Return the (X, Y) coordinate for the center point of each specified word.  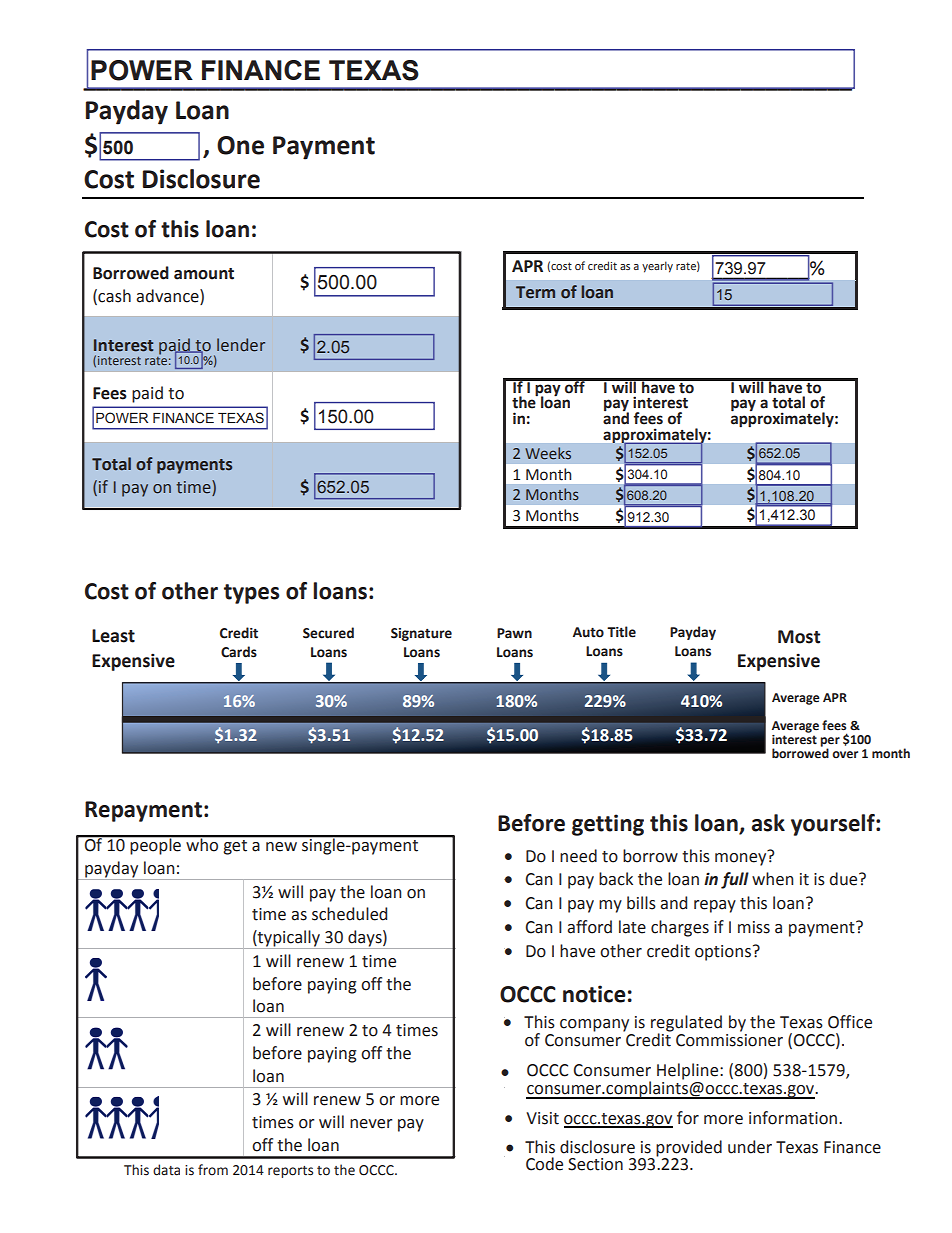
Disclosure (201, 179)
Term (535, 292)
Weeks (548, 453)
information (794, 1118)
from (213, 1170)
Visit (542, 1118)
